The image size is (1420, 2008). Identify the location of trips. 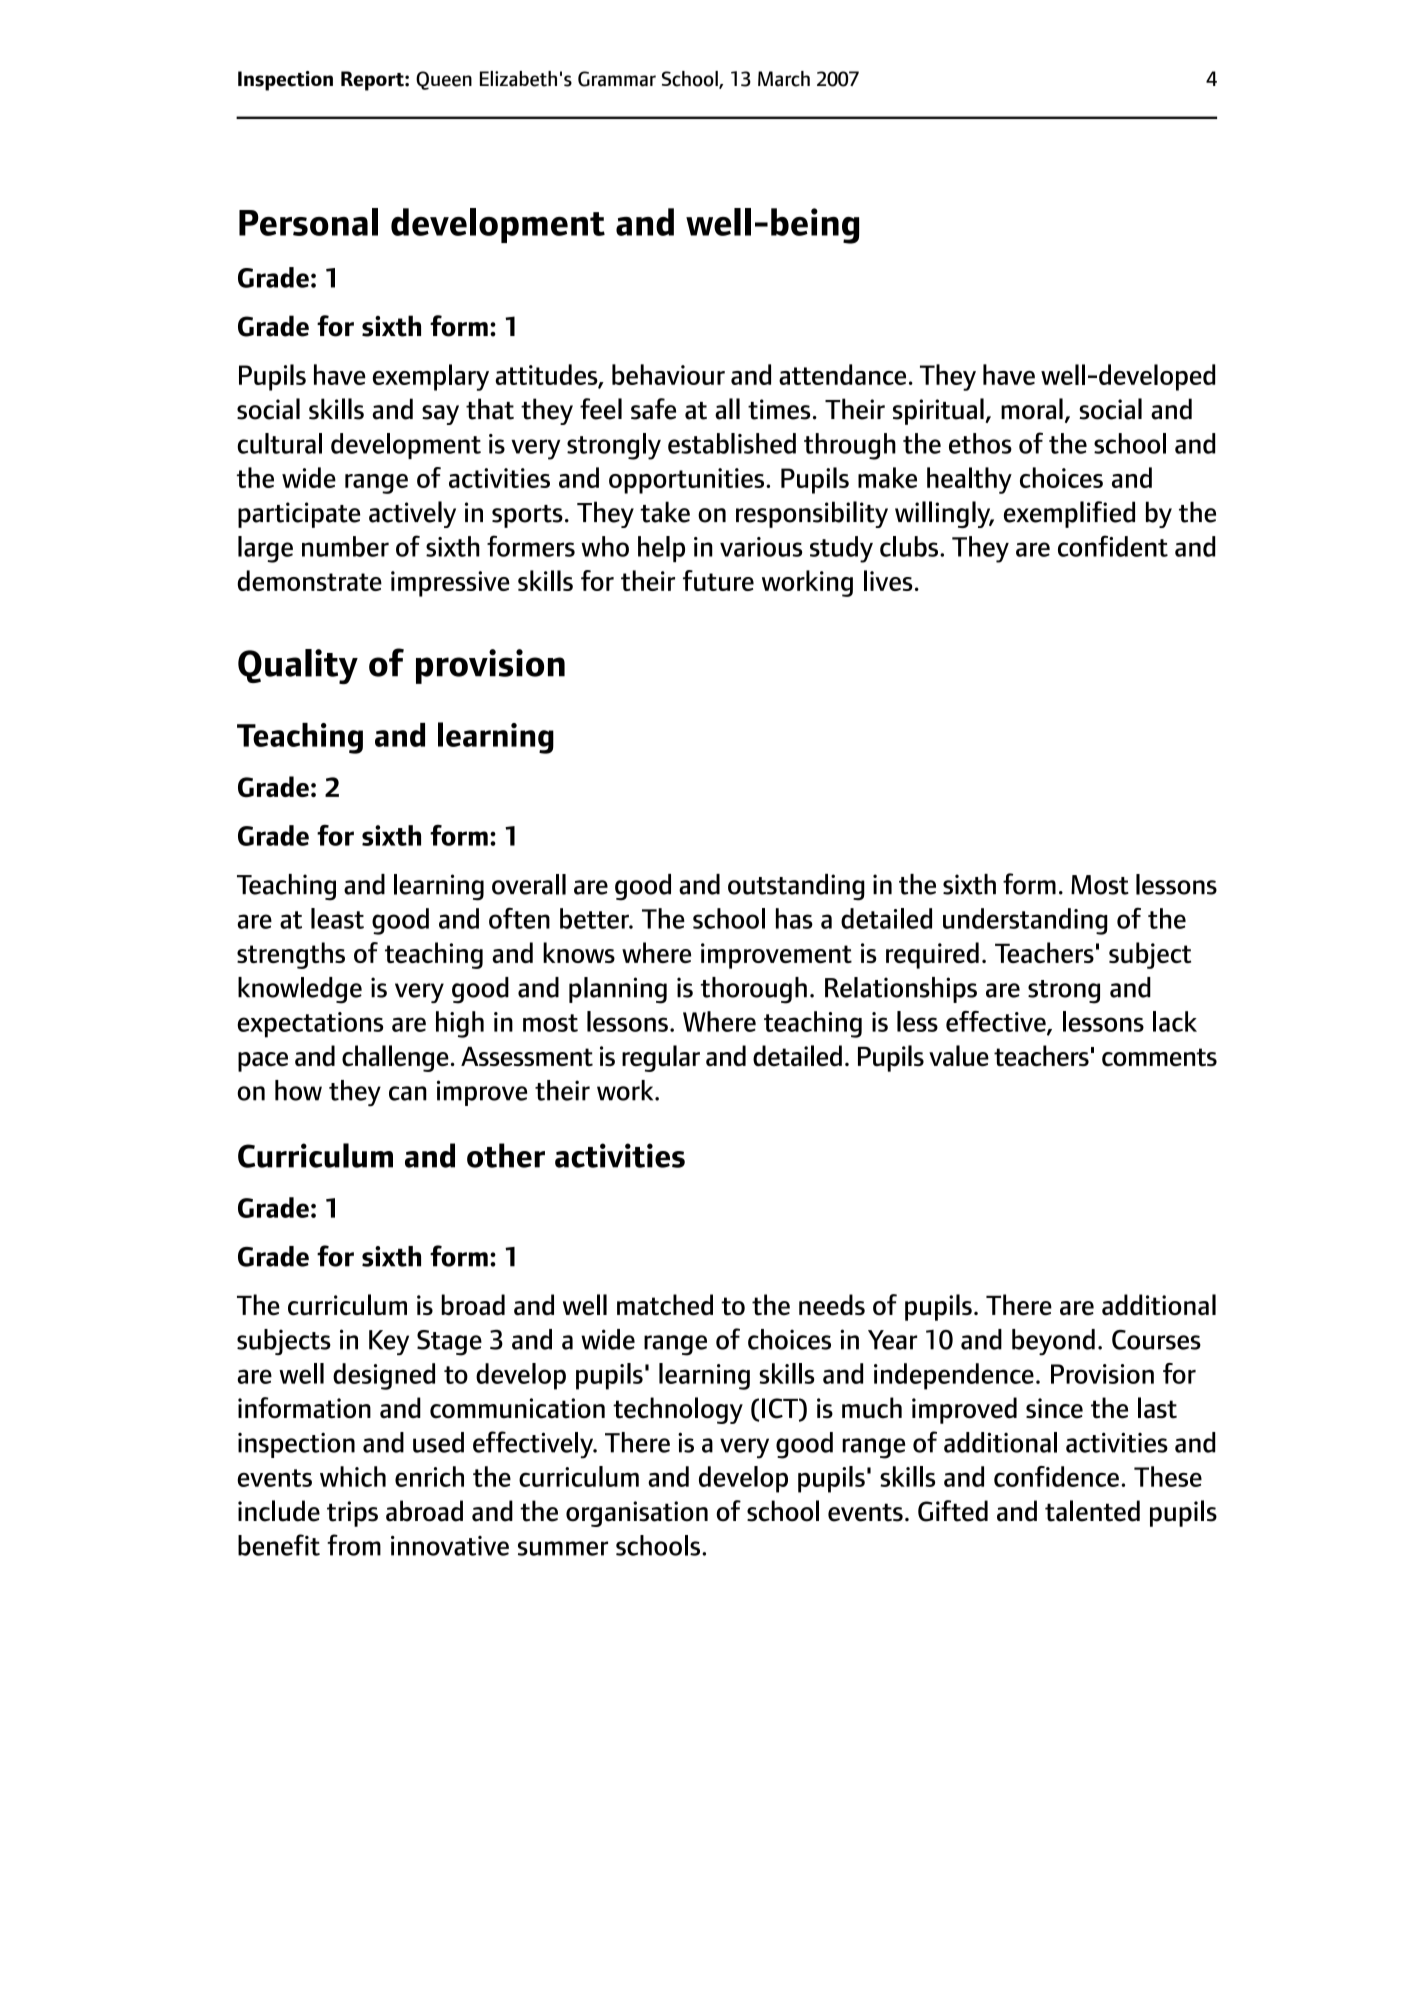
(352, 1514).
